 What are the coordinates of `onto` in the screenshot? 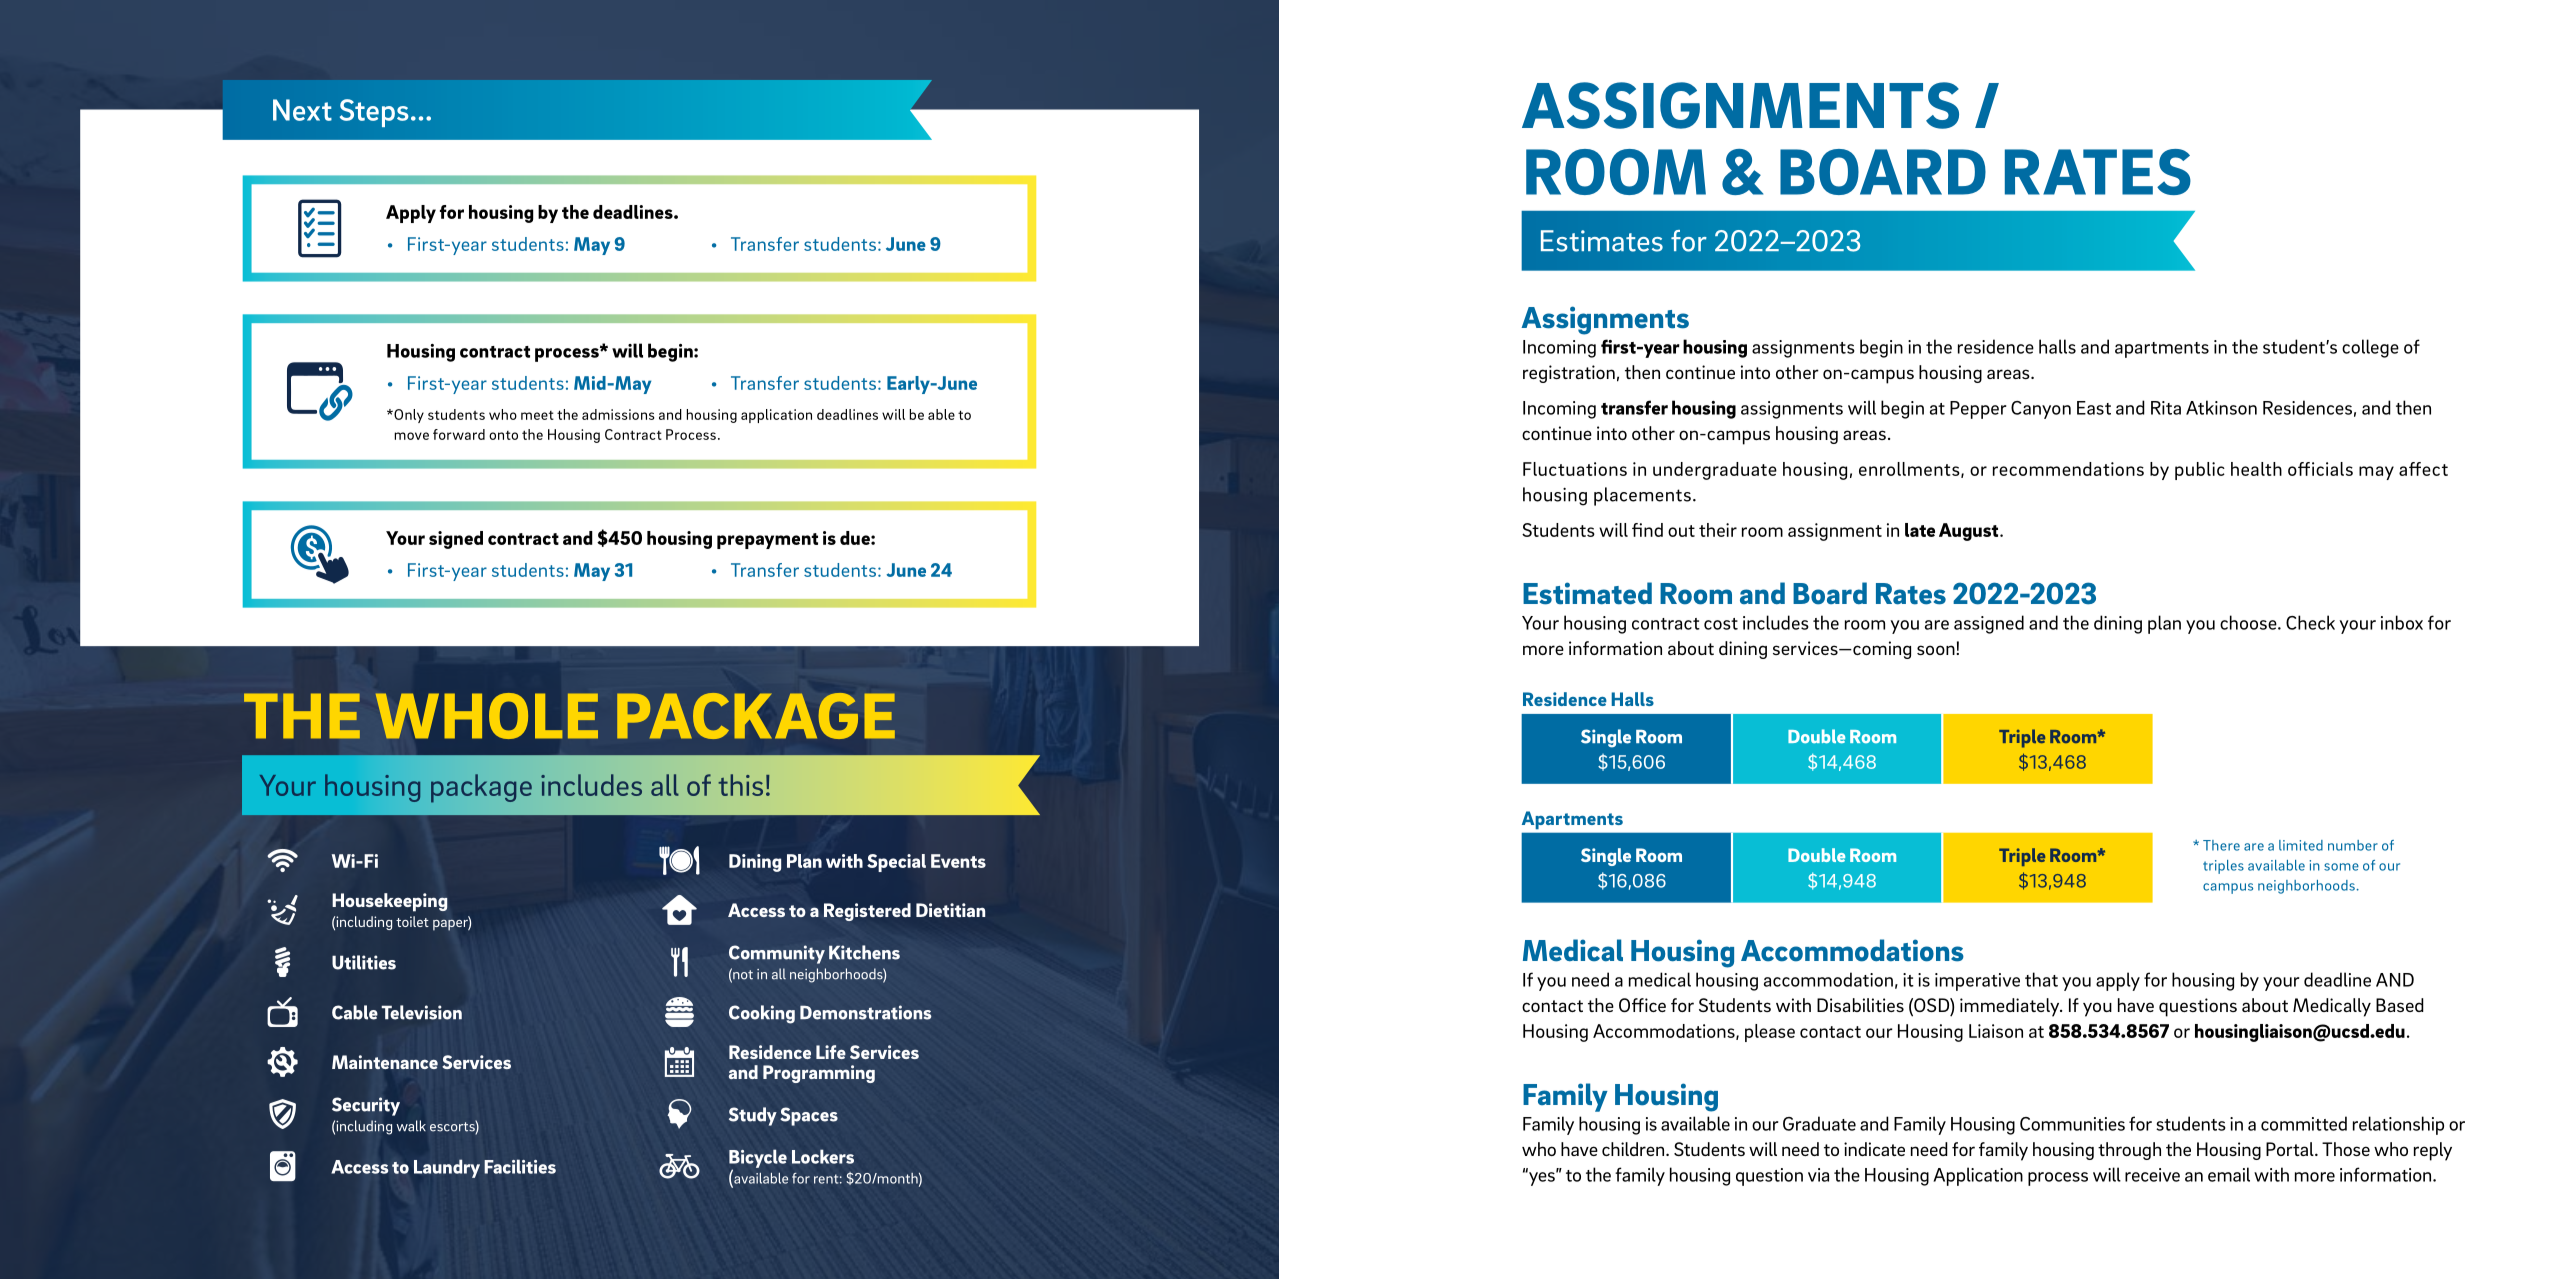 It's located at (503, 435).
